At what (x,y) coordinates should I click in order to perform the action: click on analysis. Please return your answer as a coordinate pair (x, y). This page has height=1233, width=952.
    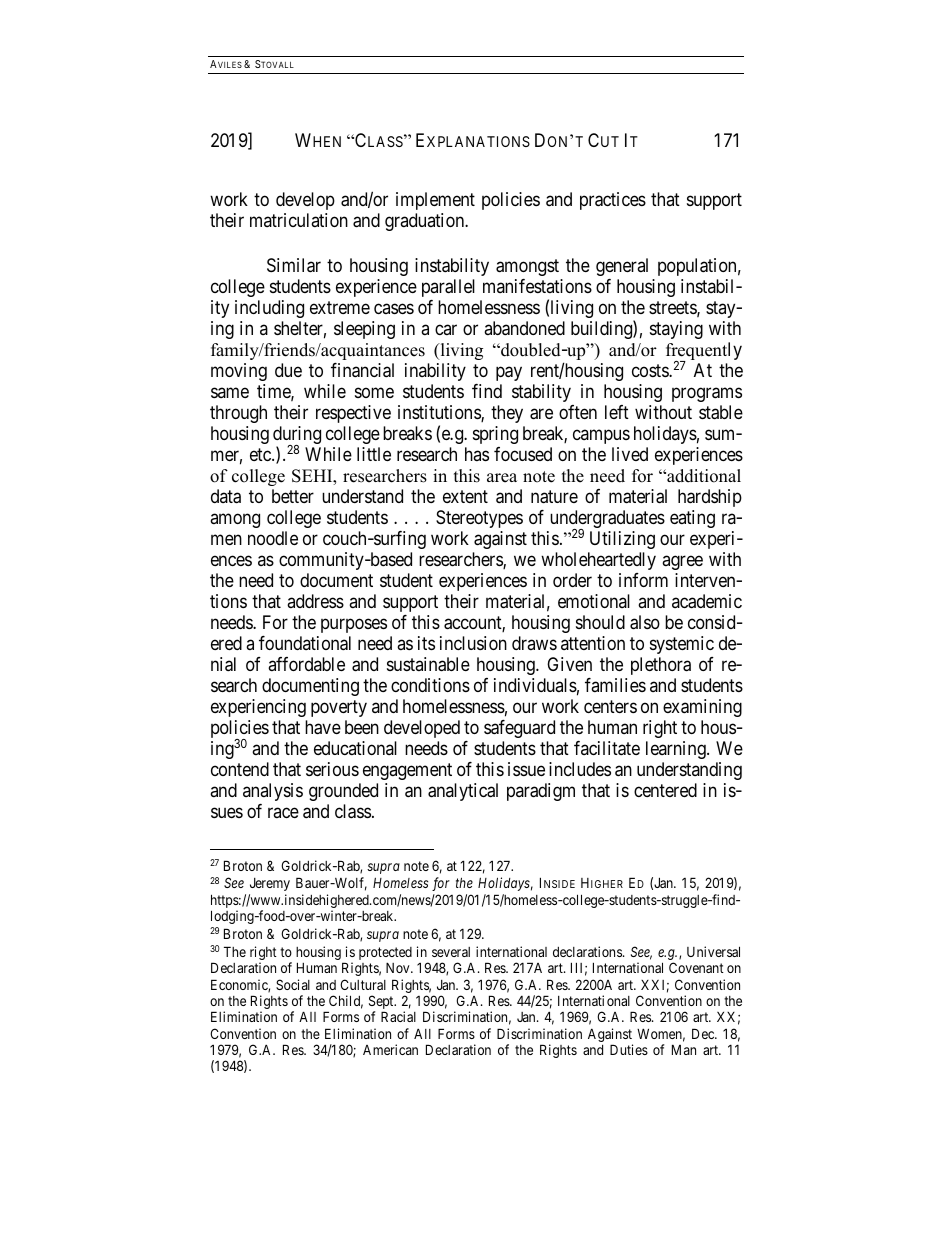
    Looking at the image, I should click on (273, 792).
